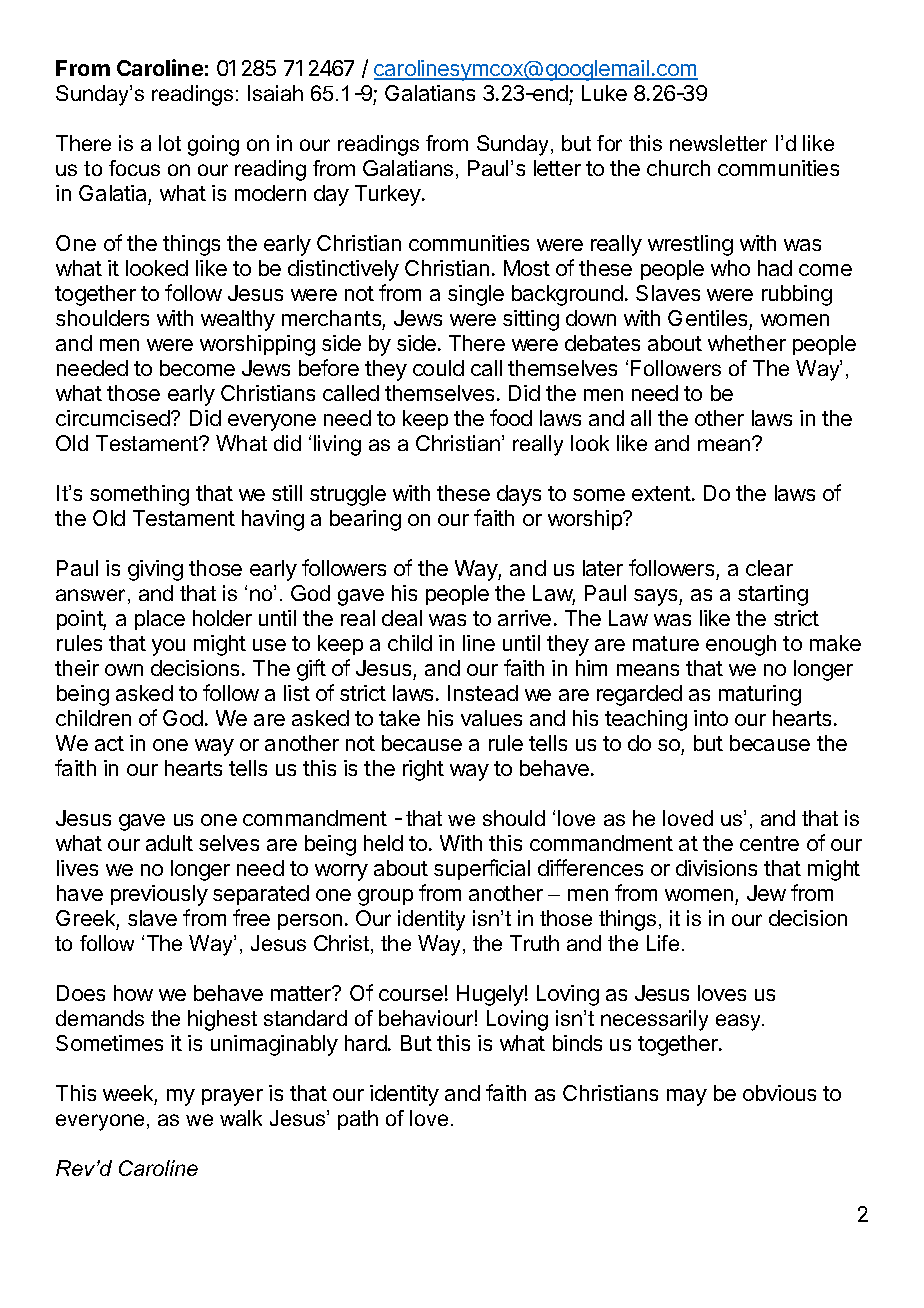  Describe the element at coordinates (170, 143) in the page. I see `lot` at that location.
